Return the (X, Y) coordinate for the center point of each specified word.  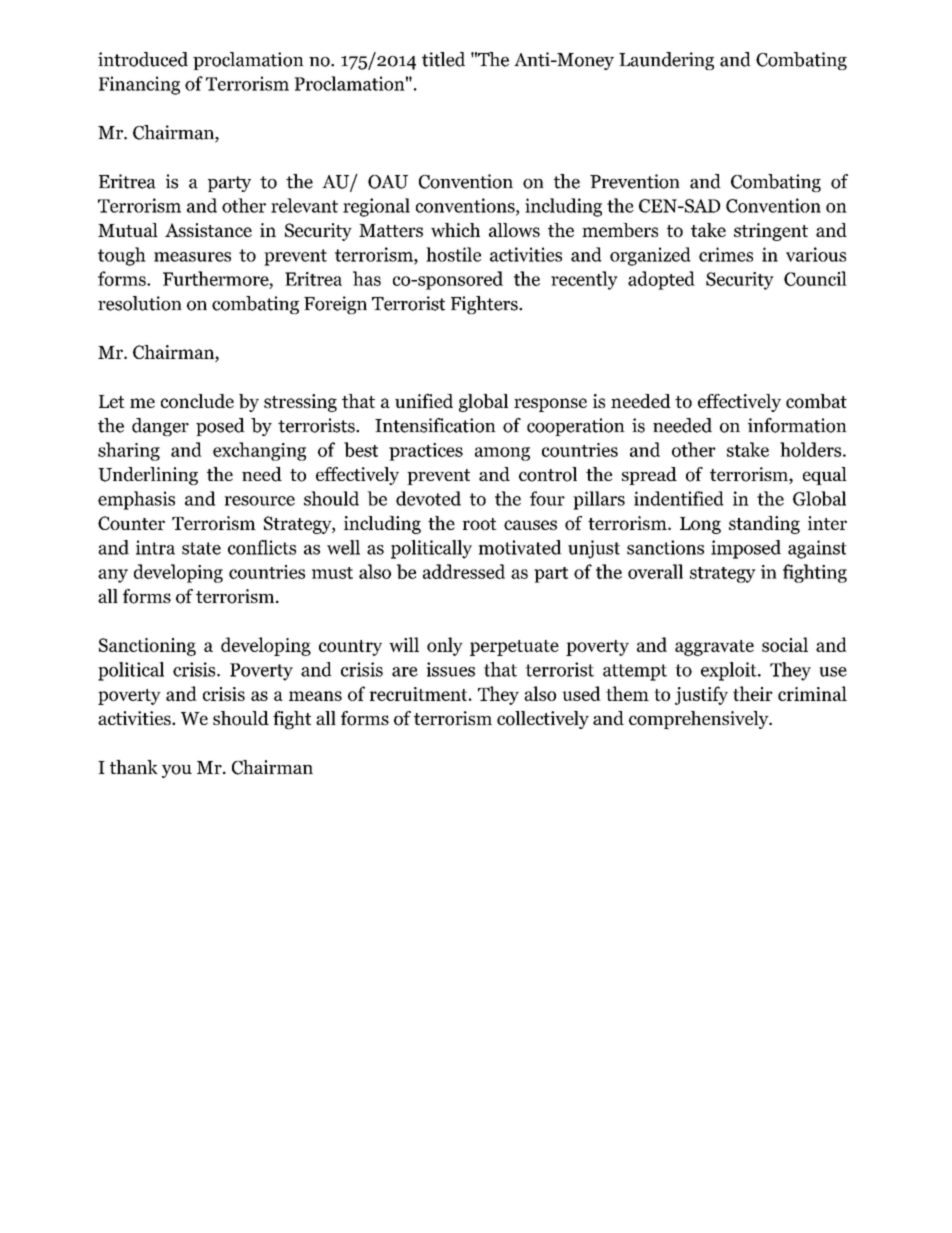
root (479, 524)
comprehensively (700, 720)
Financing (139, 85)
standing (764, 525)
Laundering (666, 61)
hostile (453, 254)
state (201, 548)
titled (443, 59)
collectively (543, 720)
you (177, 771)
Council (815, 278)
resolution (140, 303)
